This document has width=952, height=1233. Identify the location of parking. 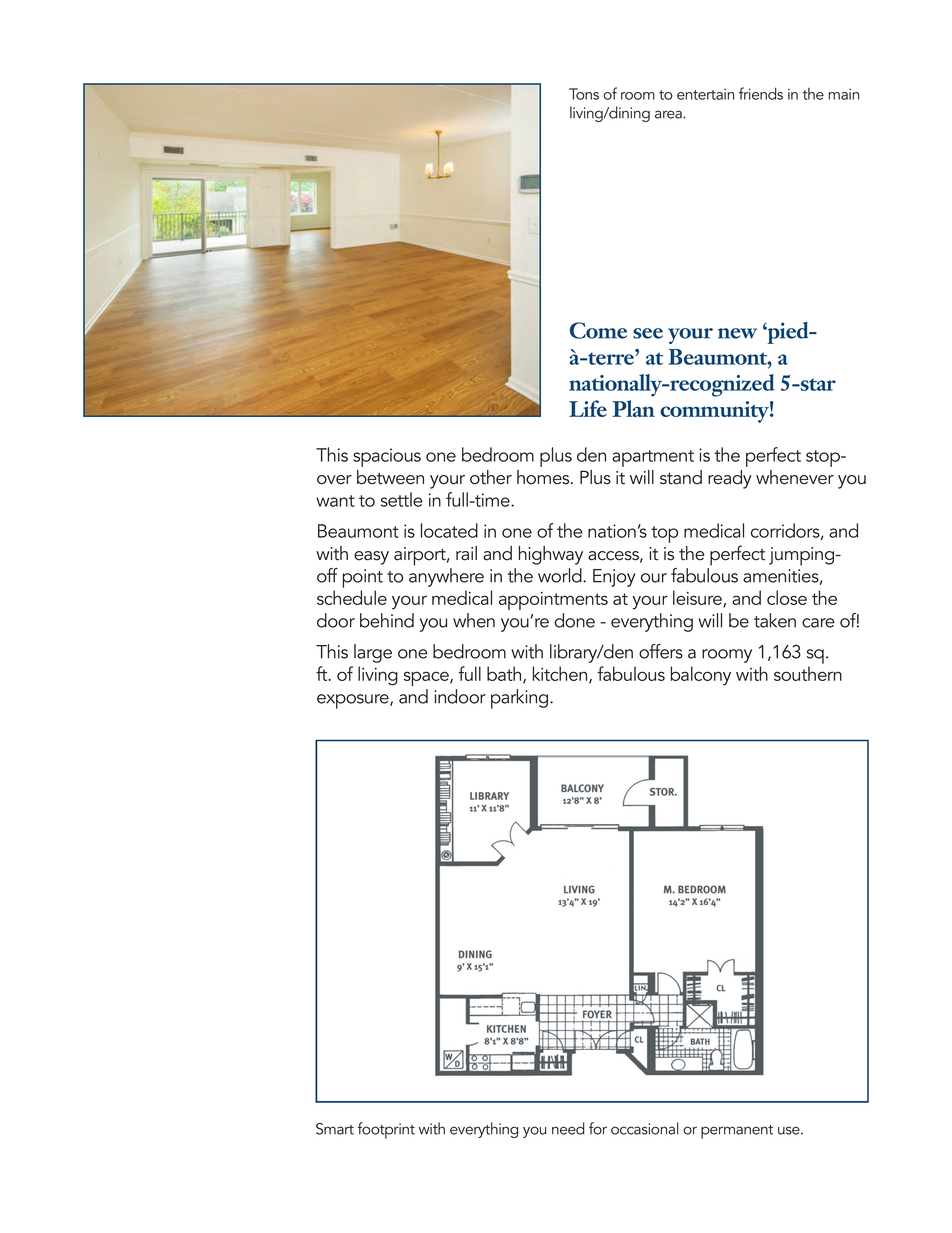
(521, 699).
